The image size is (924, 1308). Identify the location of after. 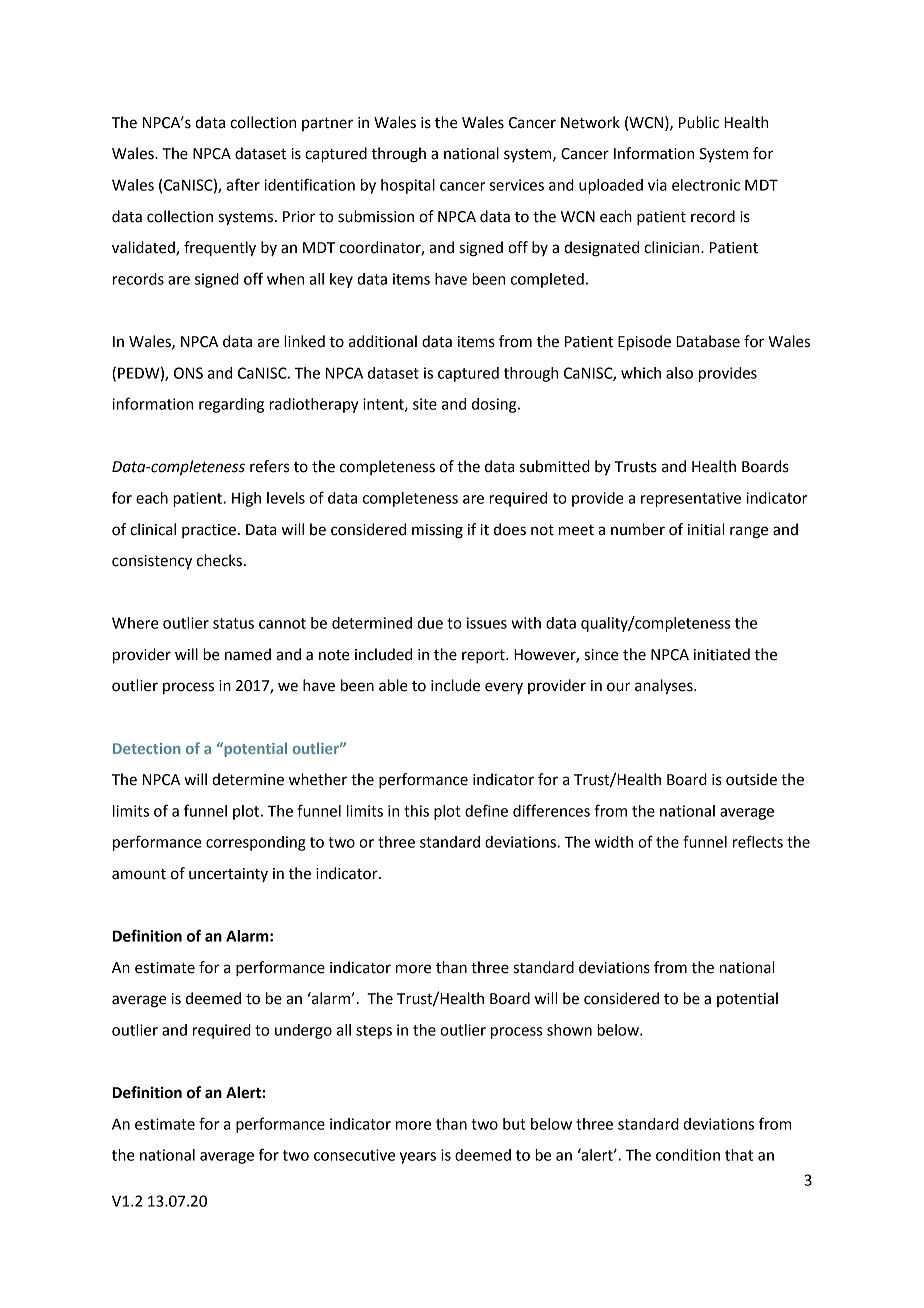
(243, 184).
